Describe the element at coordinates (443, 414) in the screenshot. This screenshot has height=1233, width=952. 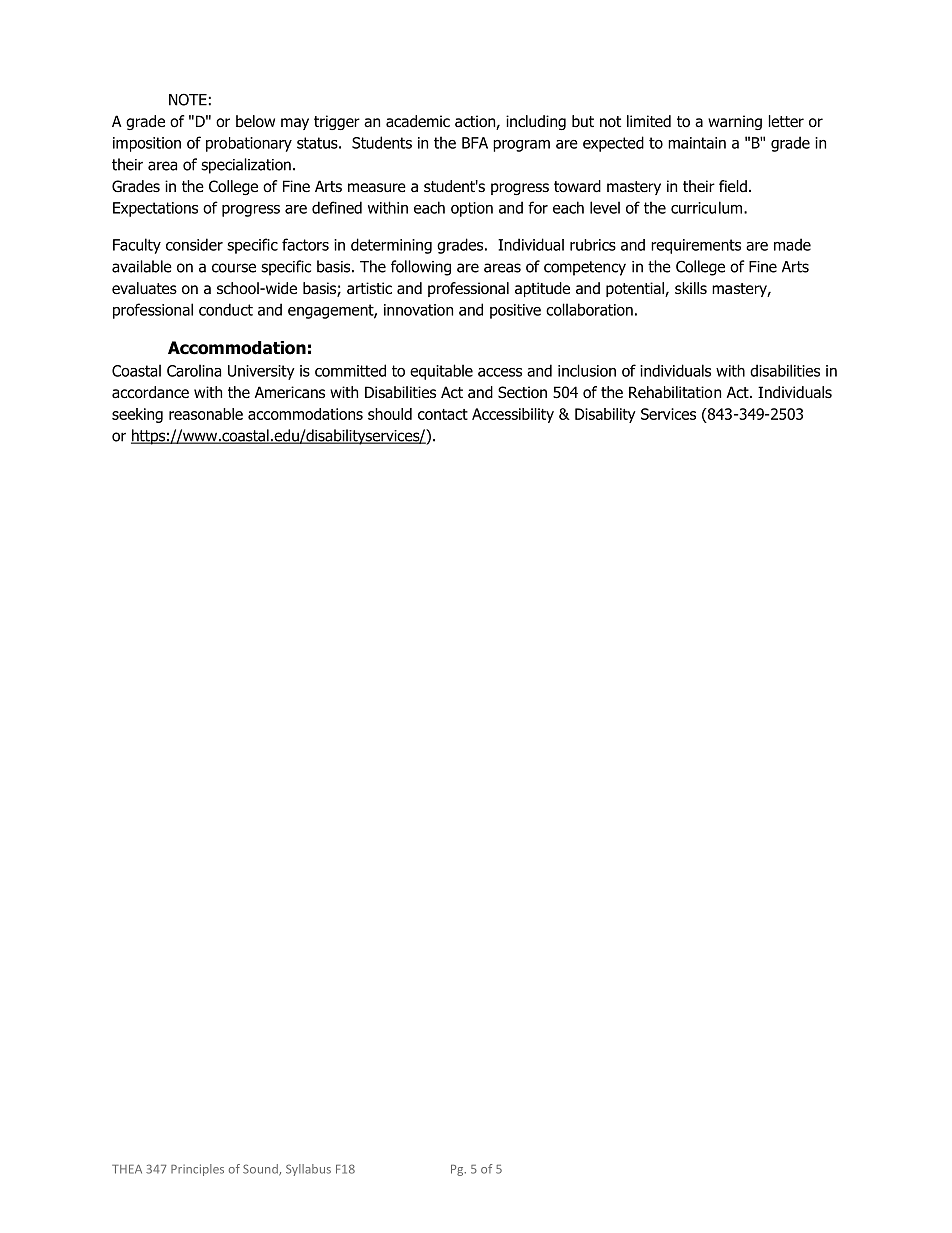
I see `contact` at that location.
